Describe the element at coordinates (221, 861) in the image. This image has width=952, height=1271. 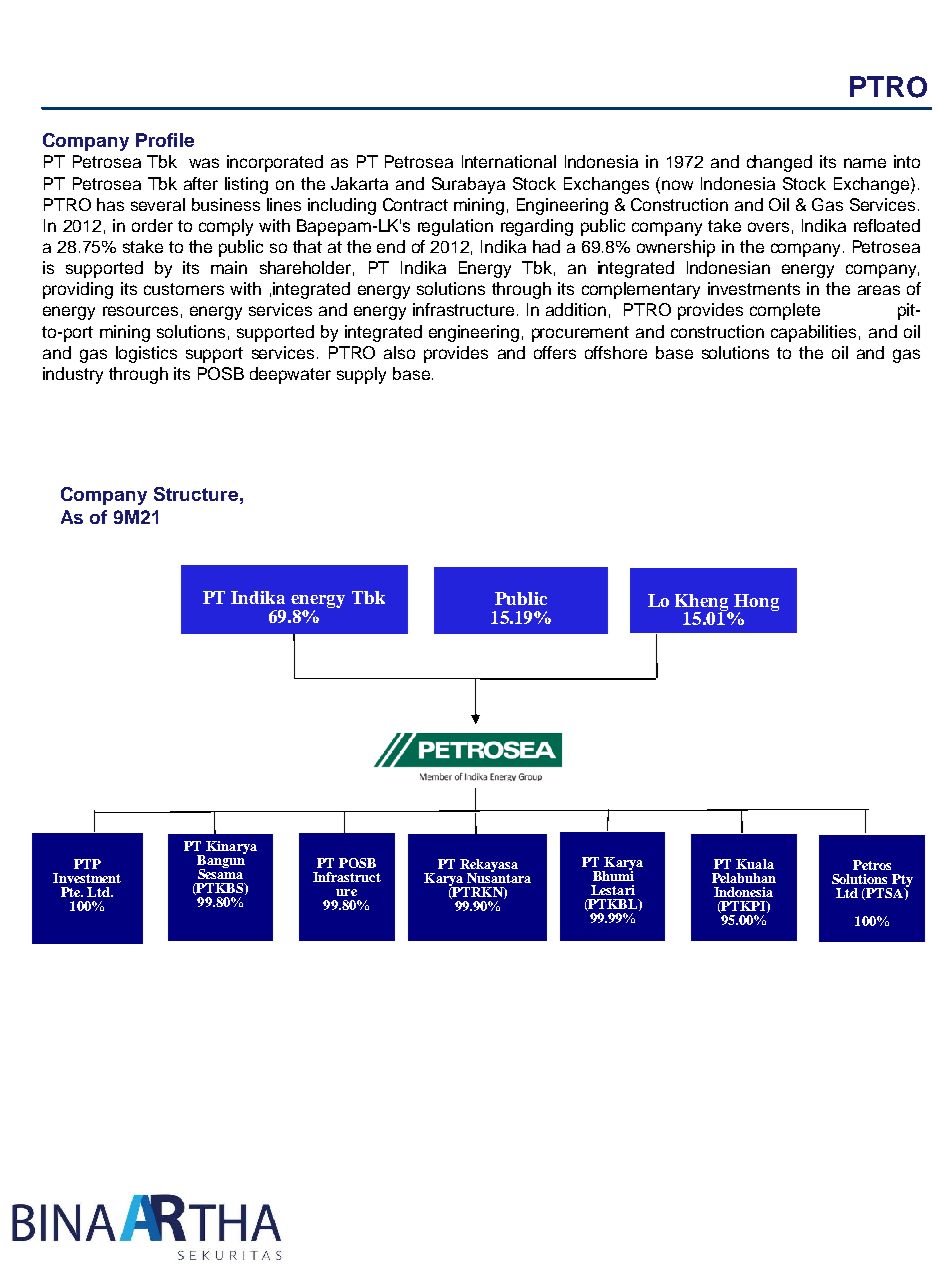
I see `Bangun` at that location.
